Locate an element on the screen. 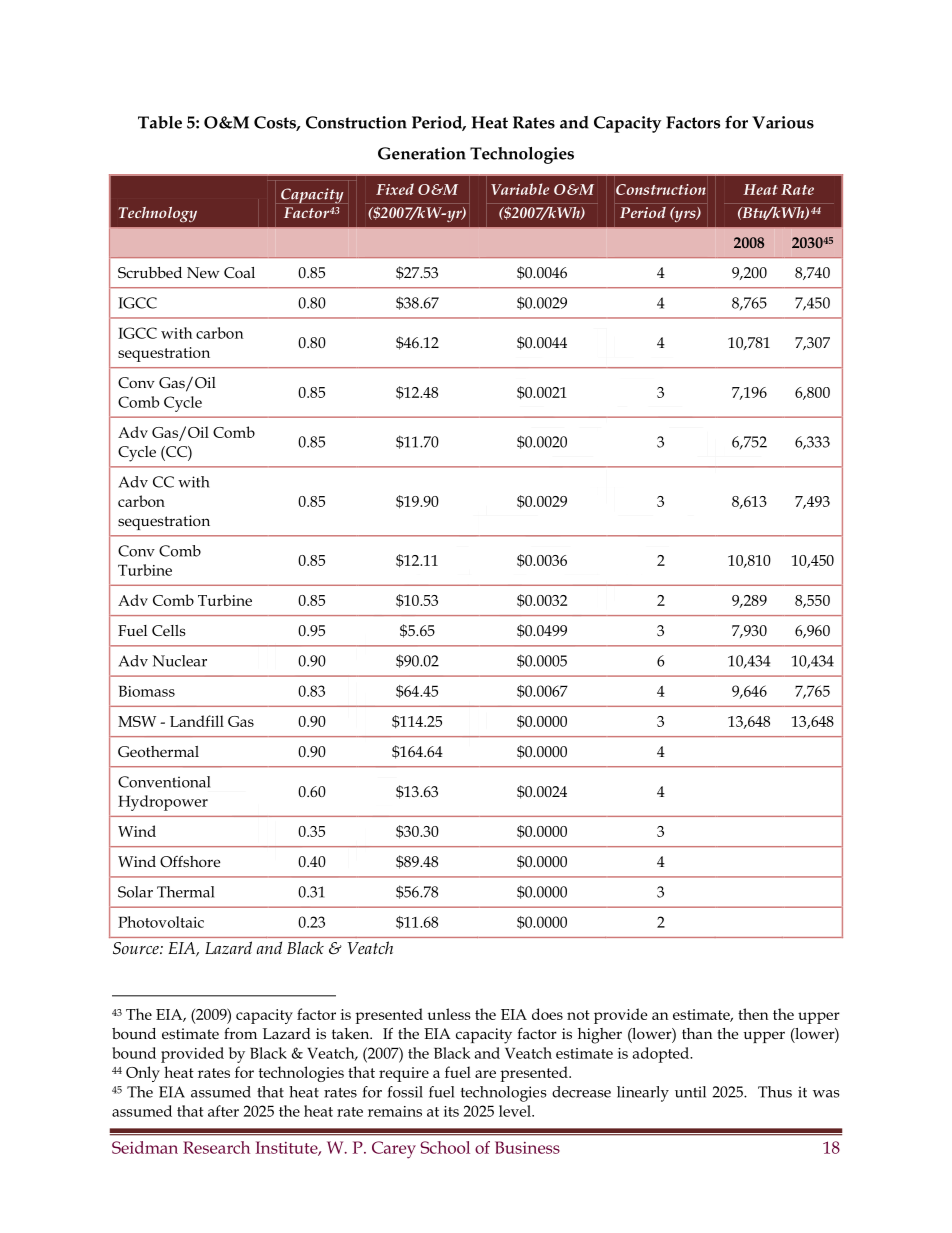 This screenshot has width=952, height=1233. Cells is located at coordinates (169, 630).
